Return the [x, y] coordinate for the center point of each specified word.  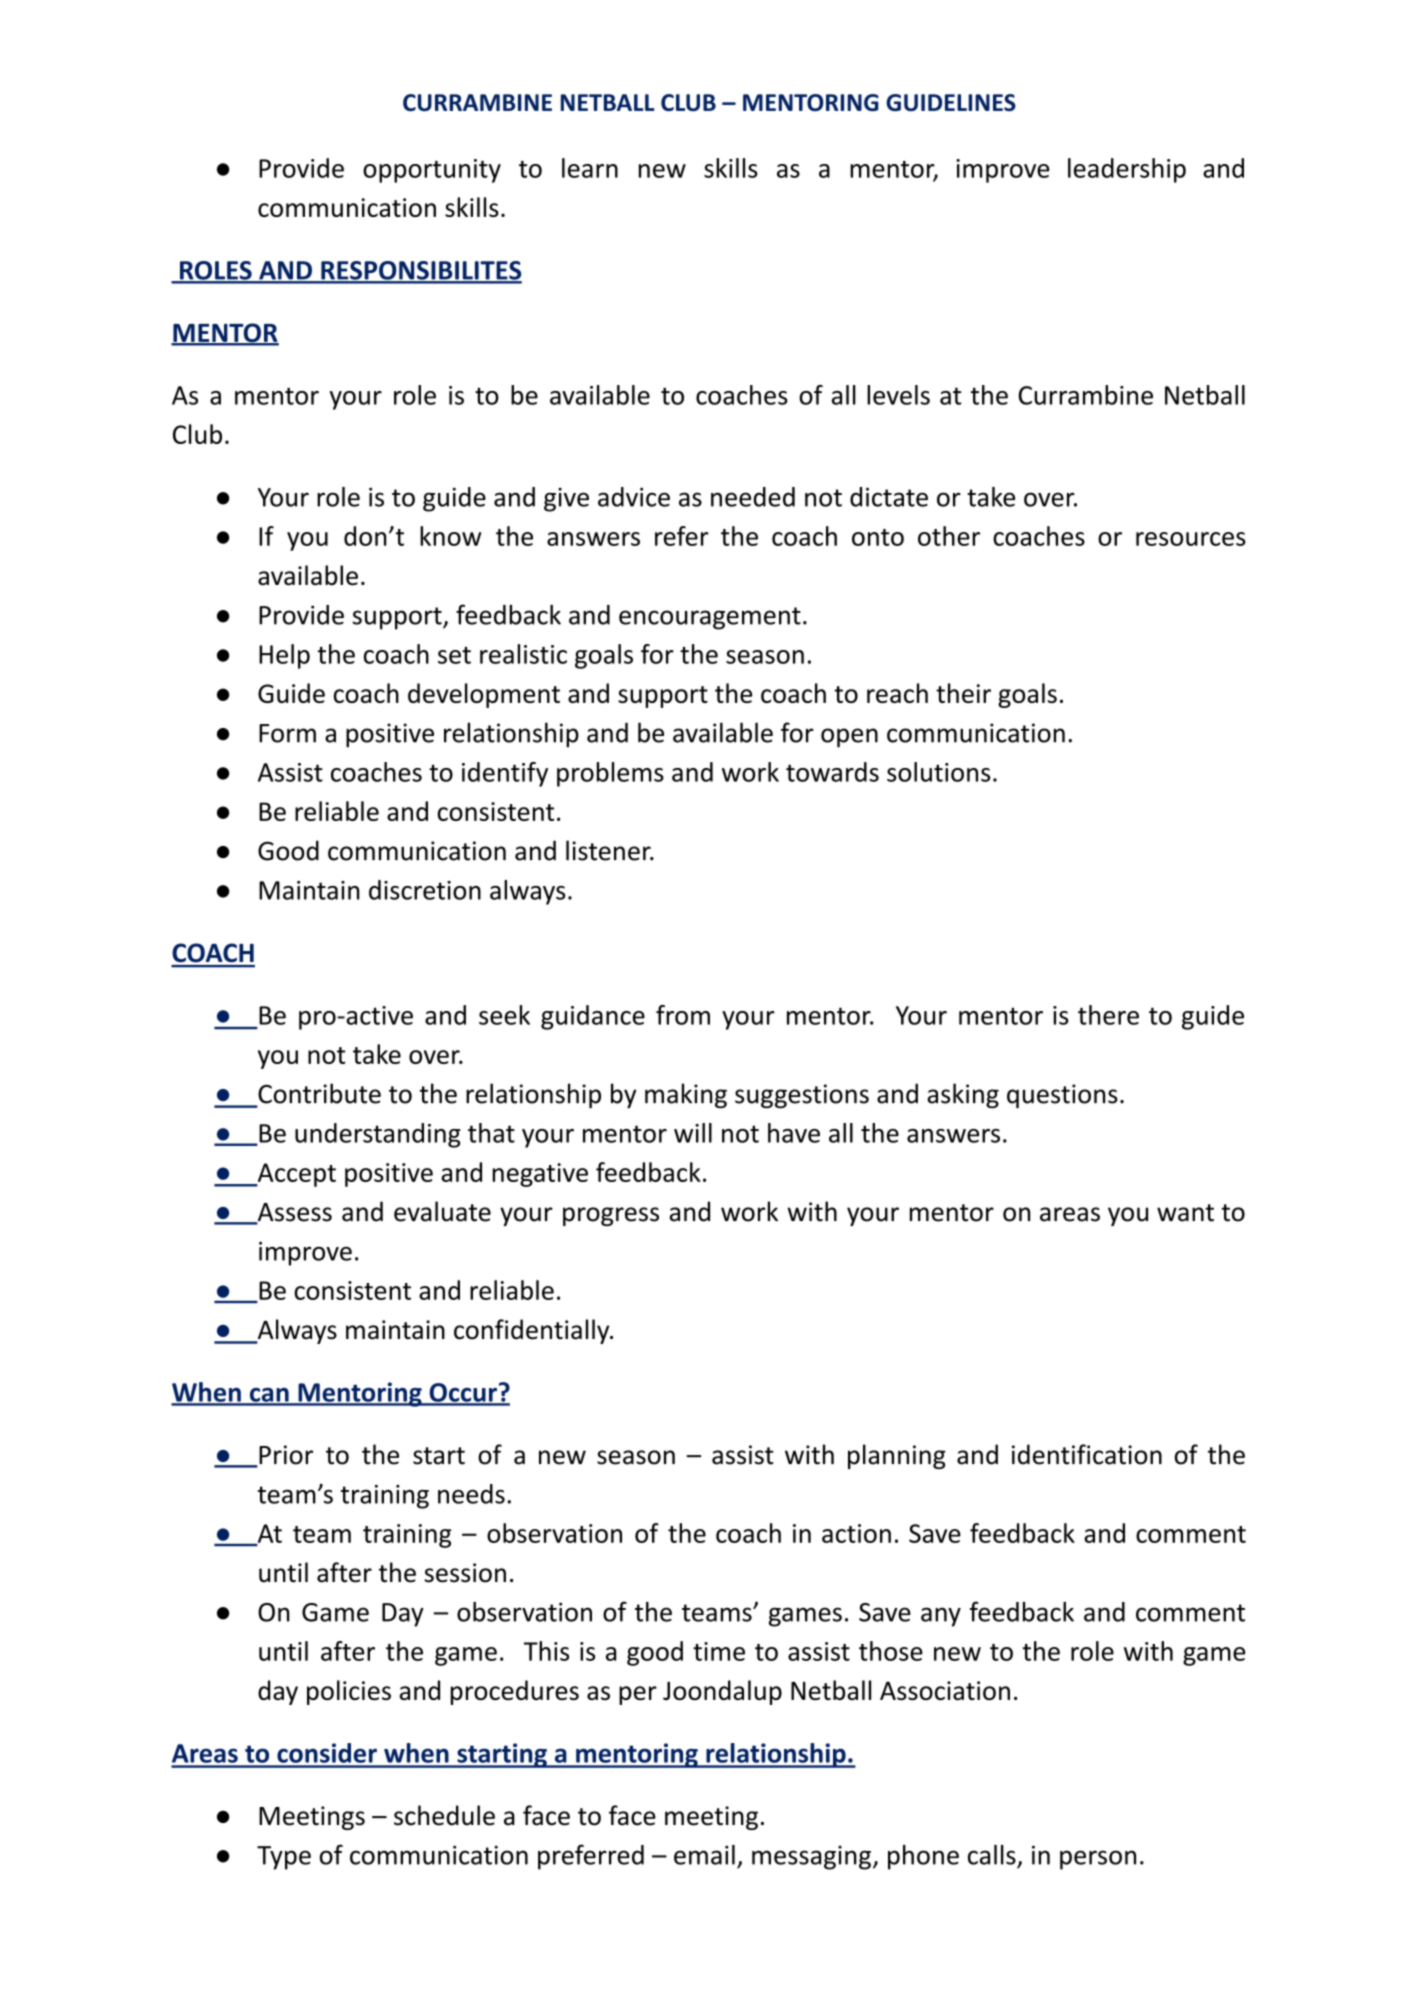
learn [590, 168]
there [1108, 1015]
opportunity [432, 171]
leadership [1127, 170]
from [683, 1015]
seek [504, 1015]
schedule [444, 1815]
